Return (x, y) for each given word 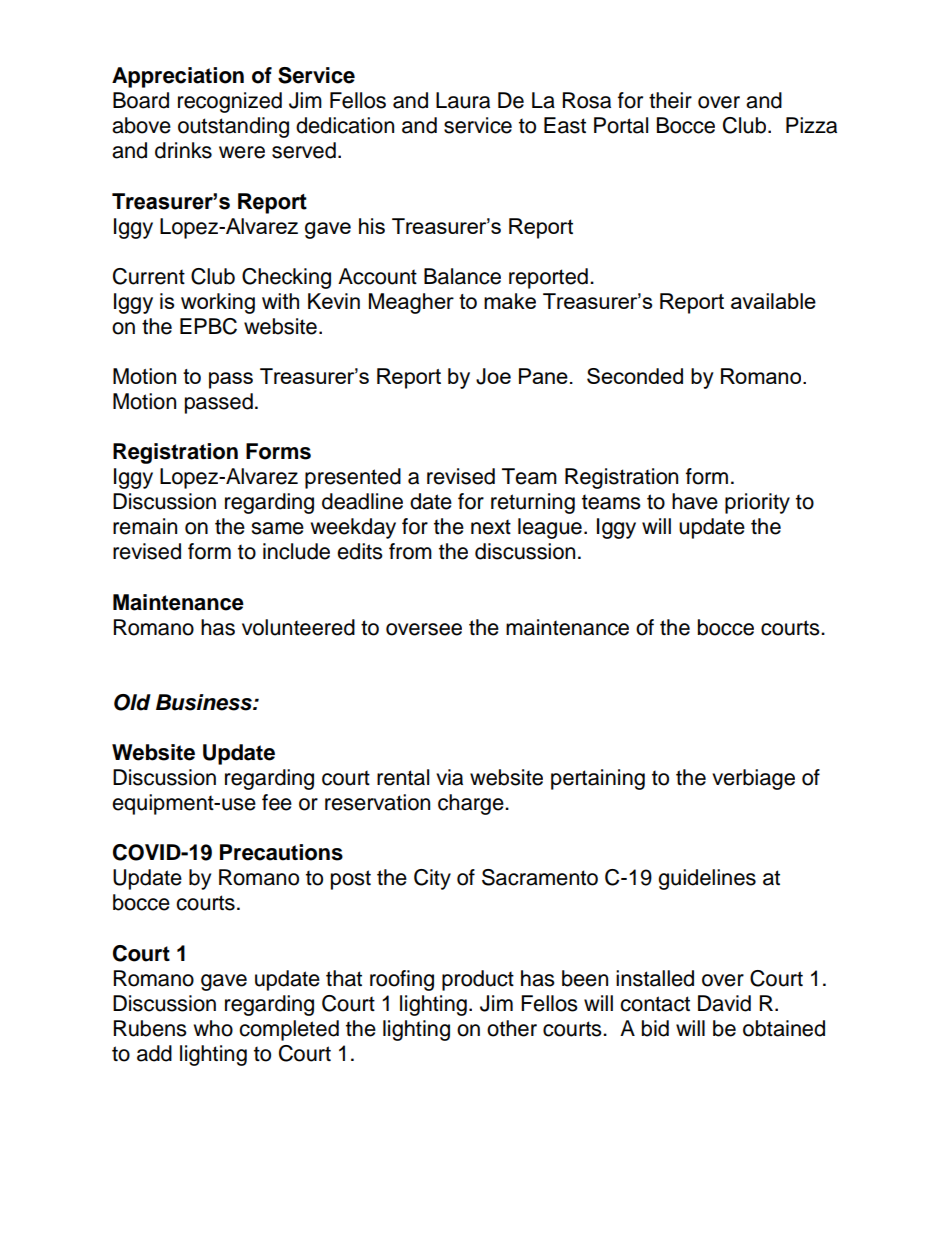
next (491, 527)
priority (757, 503)
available (773, 301)
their (670, 100)
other (512, 1028)
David (724, 1003)
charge (472, 804)
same (277, 528)
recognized (230, 102)
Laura (463, 100)
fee (277, 802)
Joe (493, 376)
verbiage (753, 779)
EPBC (208, 326)
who (213, 1028)
